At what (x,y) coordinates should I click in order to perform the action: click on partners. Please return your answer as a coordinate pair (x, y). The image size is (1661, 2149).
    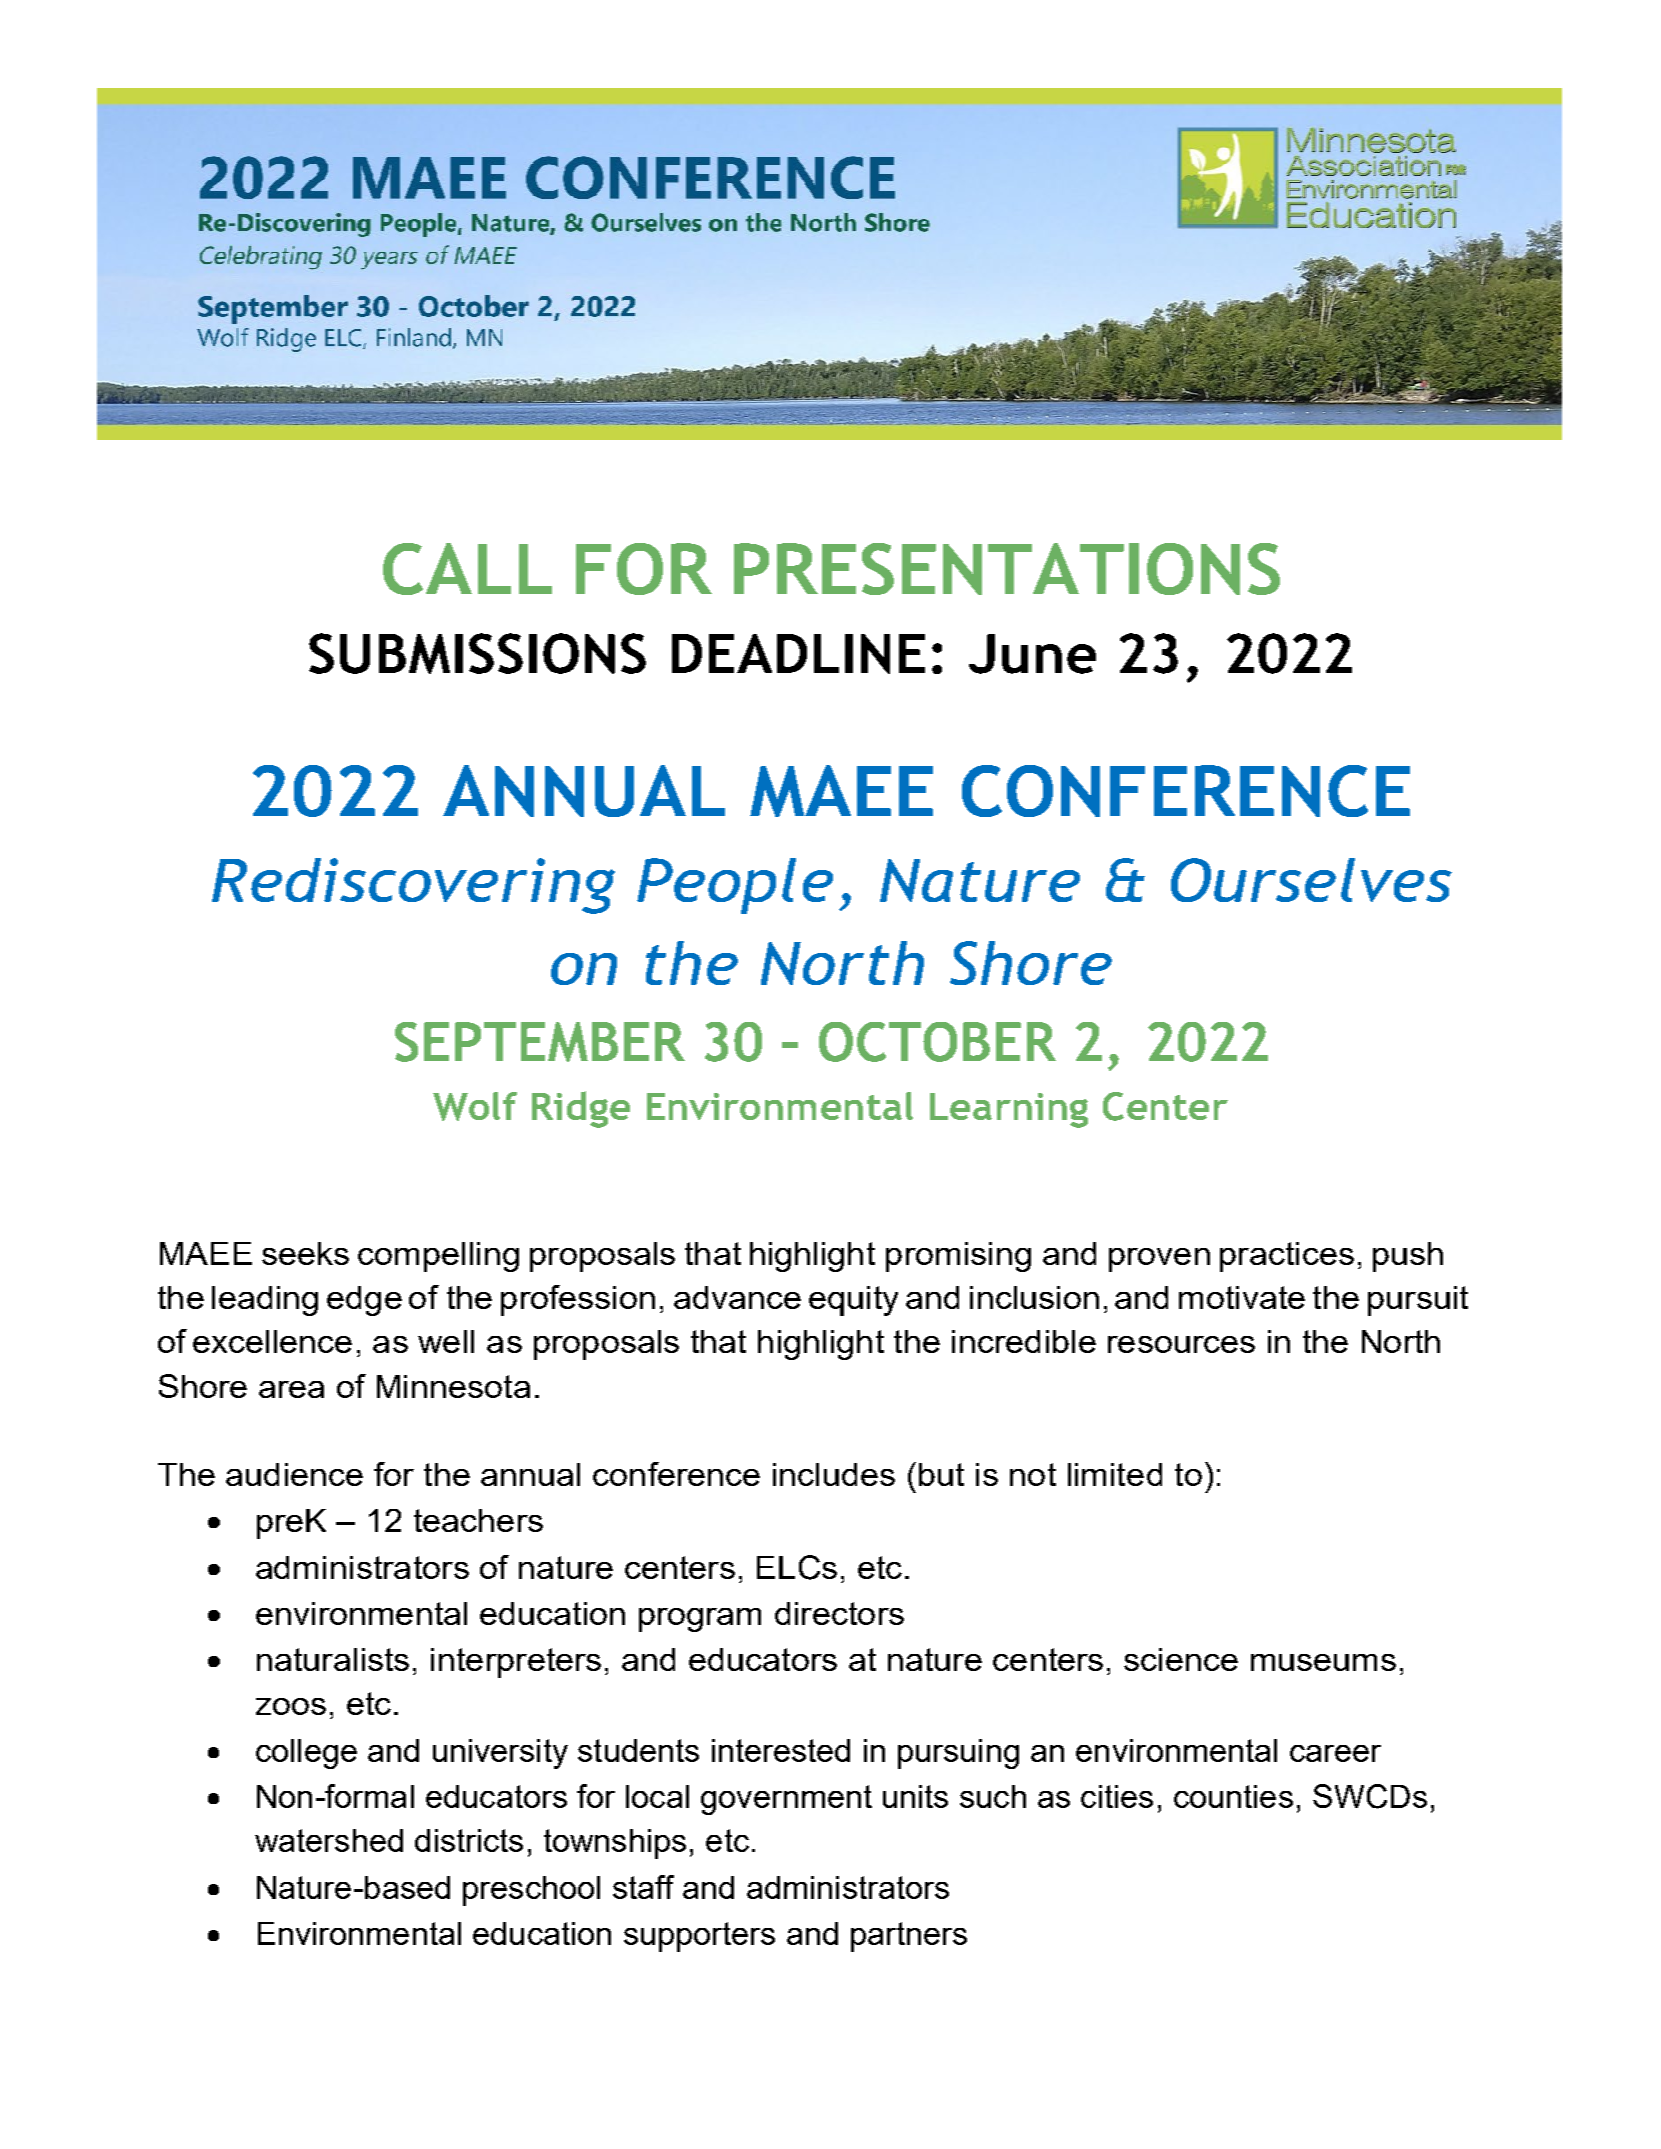
    Looking at the image, I should click on (909, 1937).
